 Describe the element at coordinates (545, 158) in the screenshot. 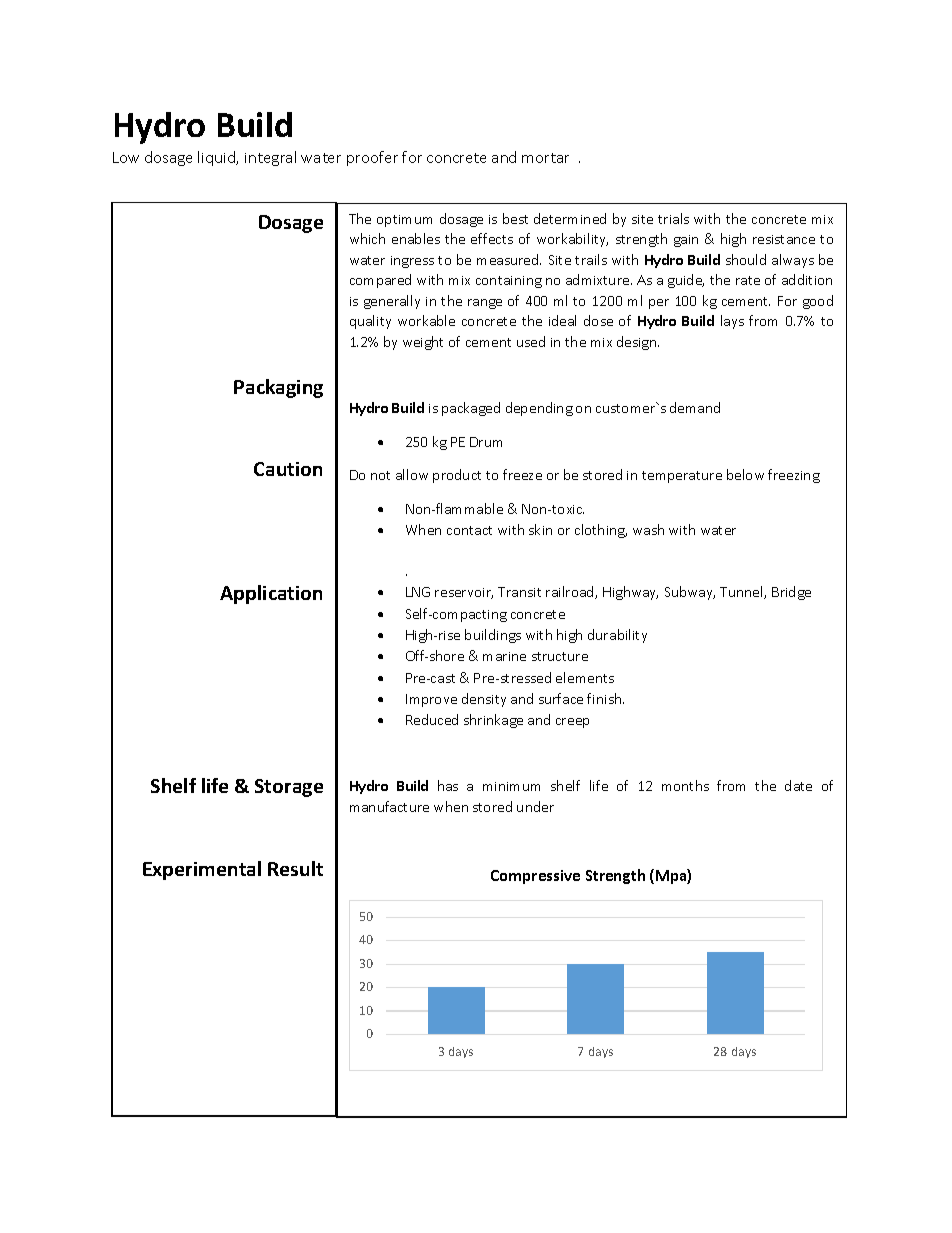

I see `mortar` at that location.
